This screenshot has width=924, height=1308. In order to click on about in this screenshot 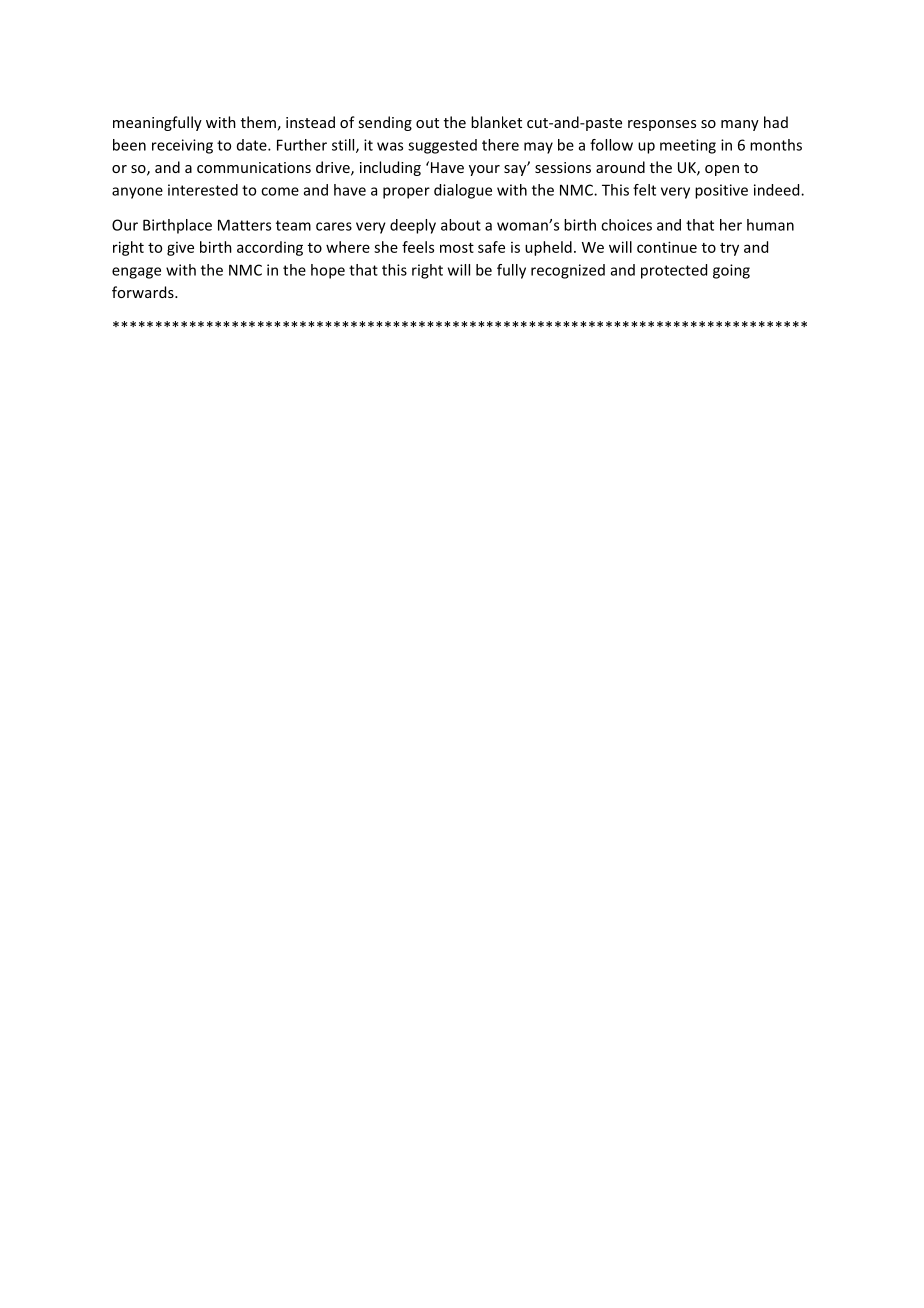, I will do `click(461, 225)`.
